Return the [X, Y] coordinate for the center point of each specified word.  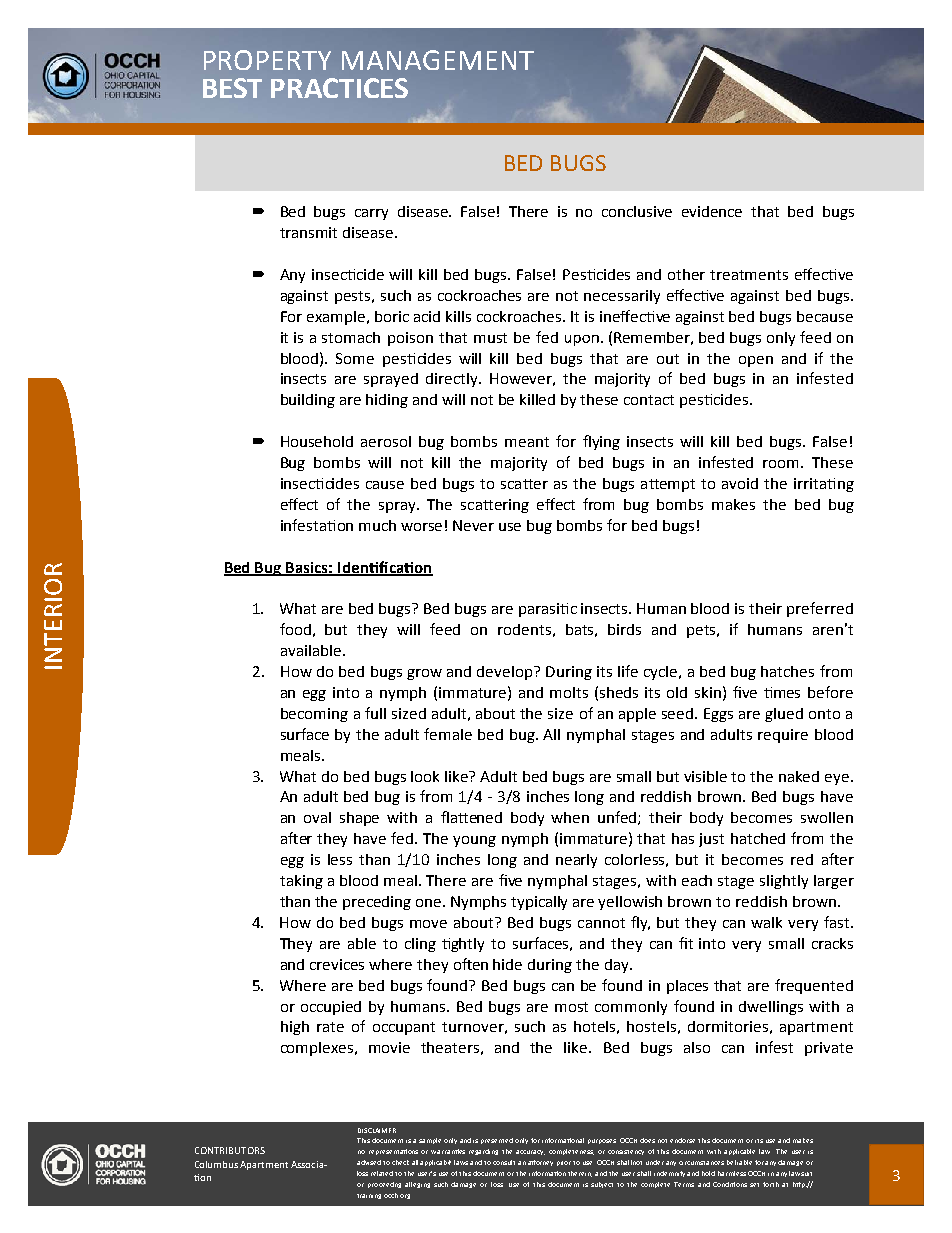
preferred [820, 609]
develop [506, 673]
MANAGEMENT [438, 60]
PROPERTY [267, 60]
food [295, 629]
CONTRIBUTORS [230, 1150]
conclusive [637, 211]
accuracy [530, 1152]
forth [771, 1184]
